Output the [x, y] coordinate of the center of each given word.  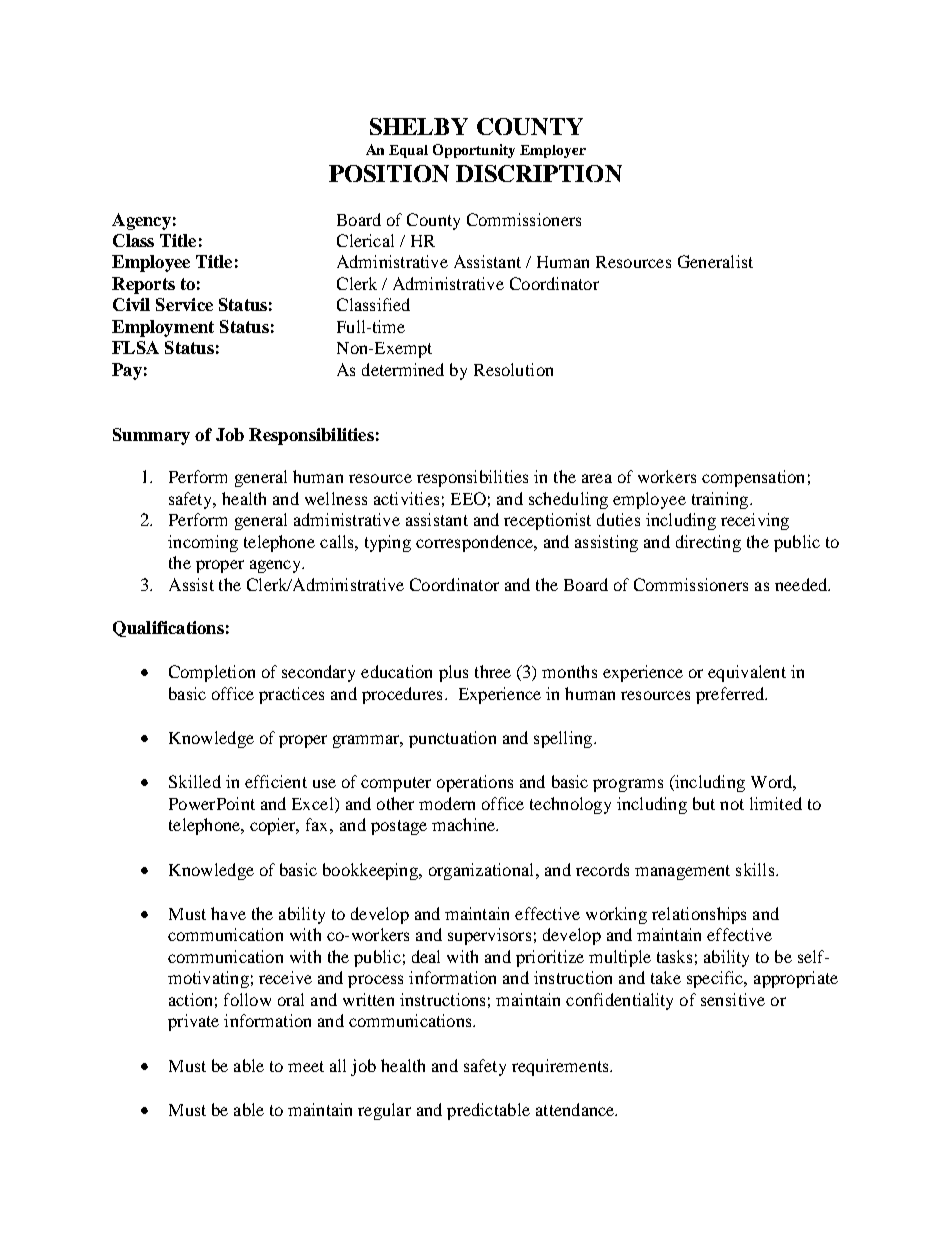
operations [475, 783]
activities [406, 498]
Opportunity [474, 151]
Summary [151, 436]
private [193, 1022]
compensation [753, 478]
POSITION [389, 173]
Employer [553, 151]
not [732, 804]
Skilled [195, 781]
